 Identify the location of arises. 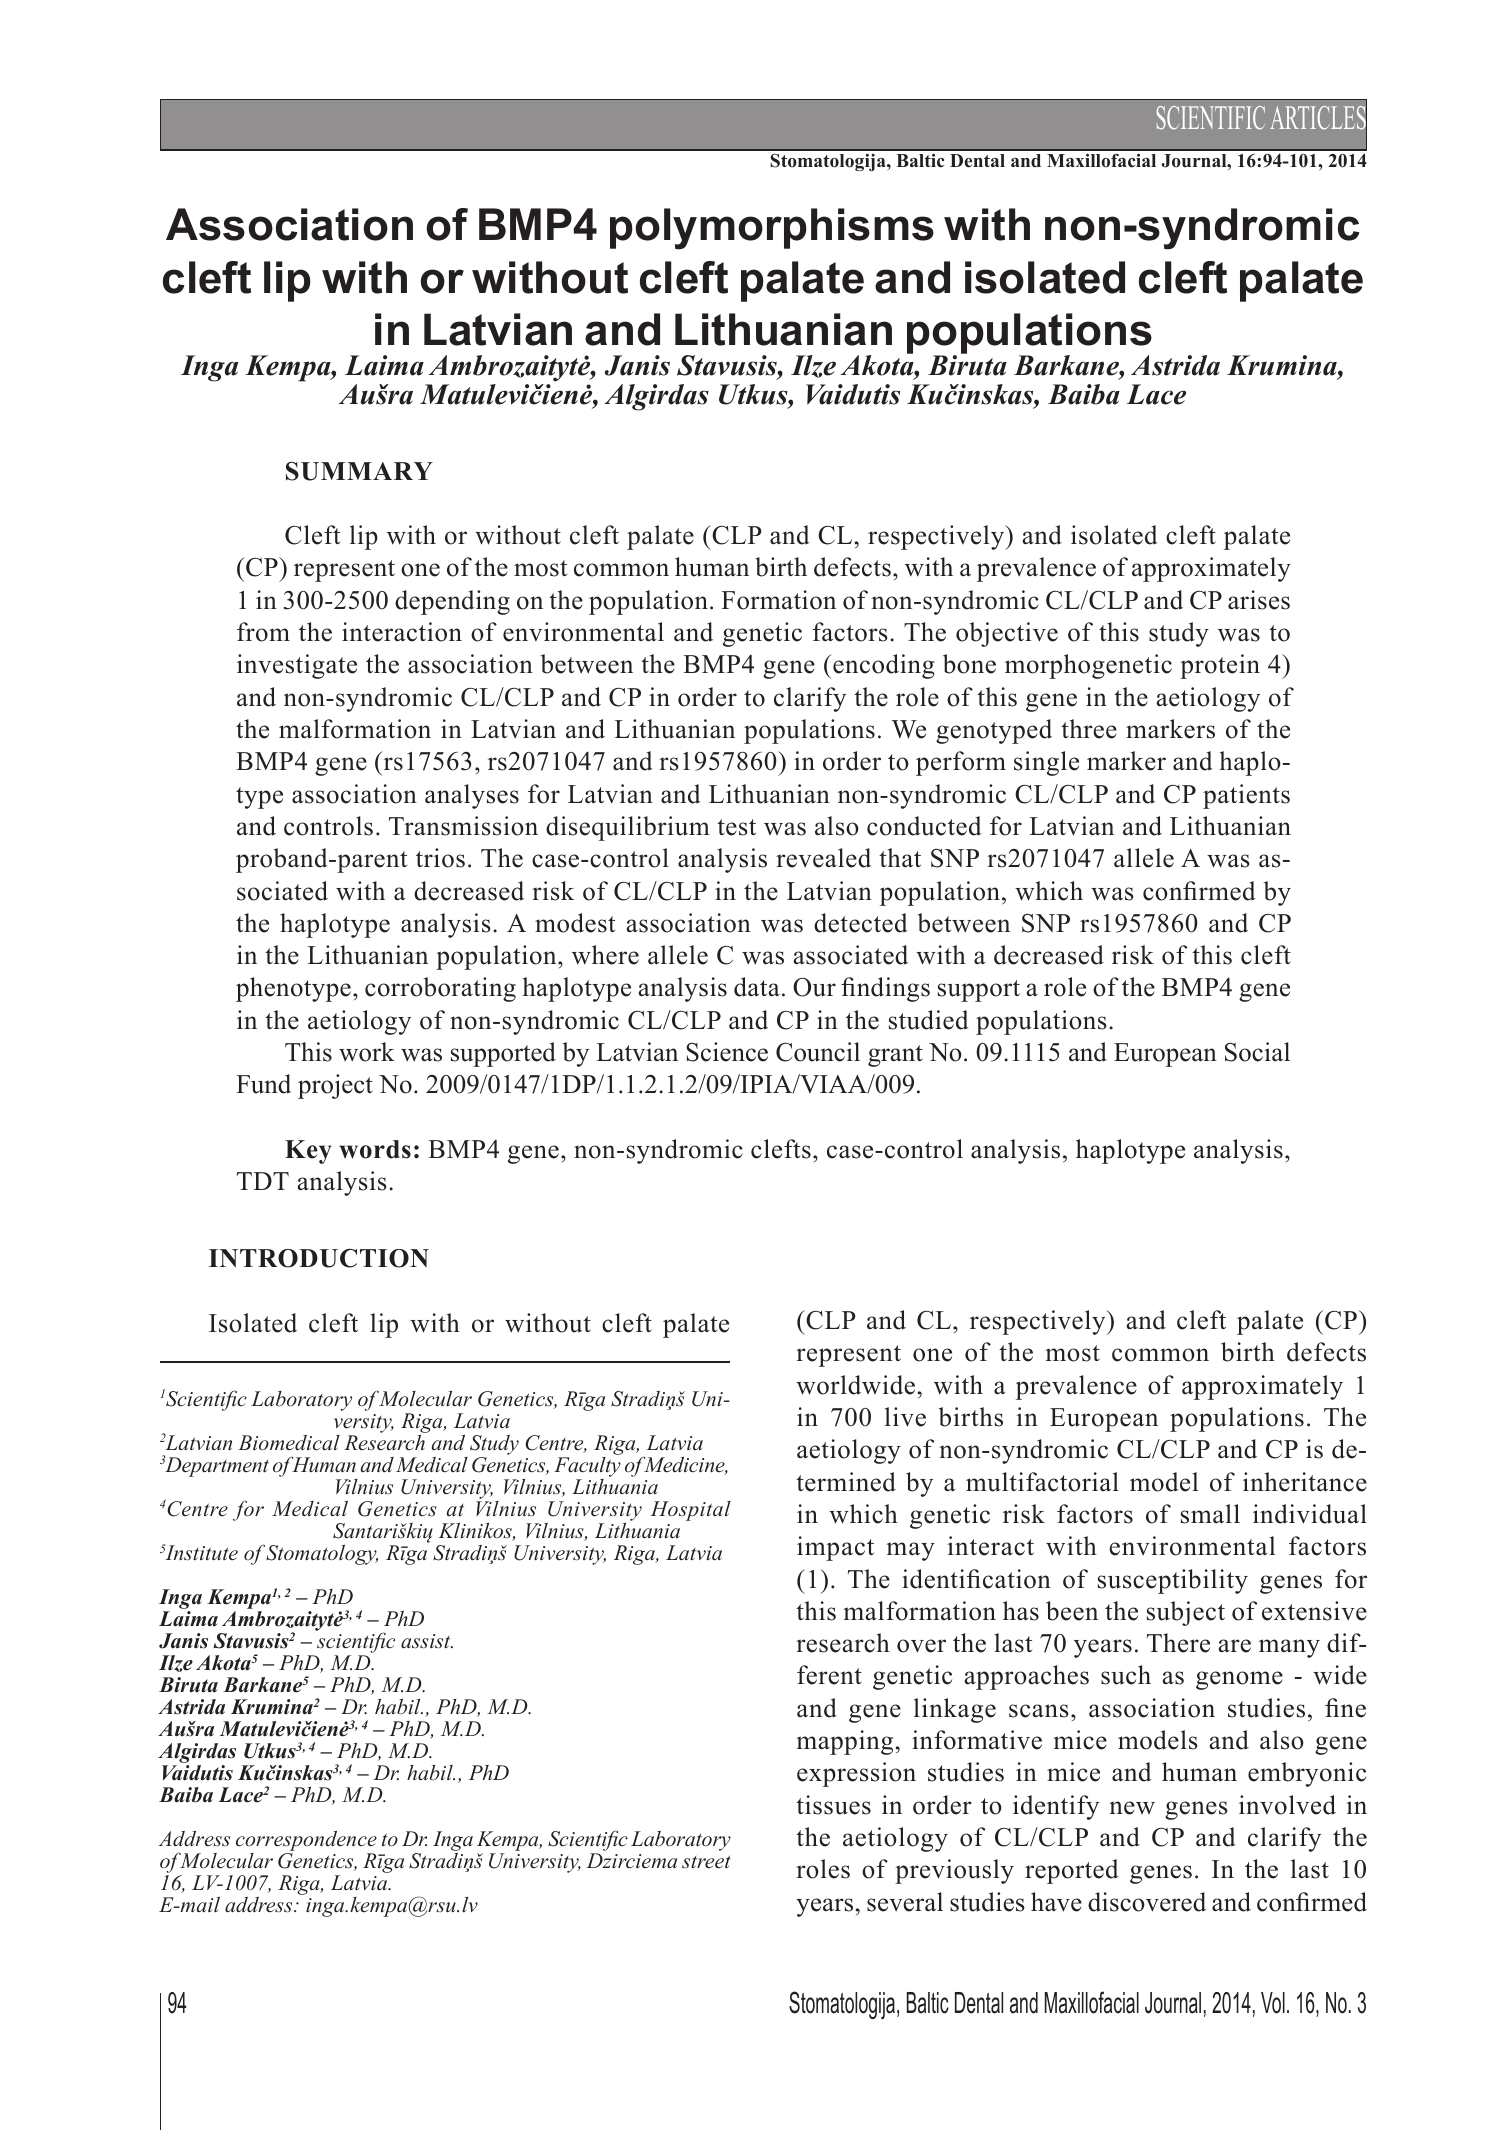
(1259, 600).
